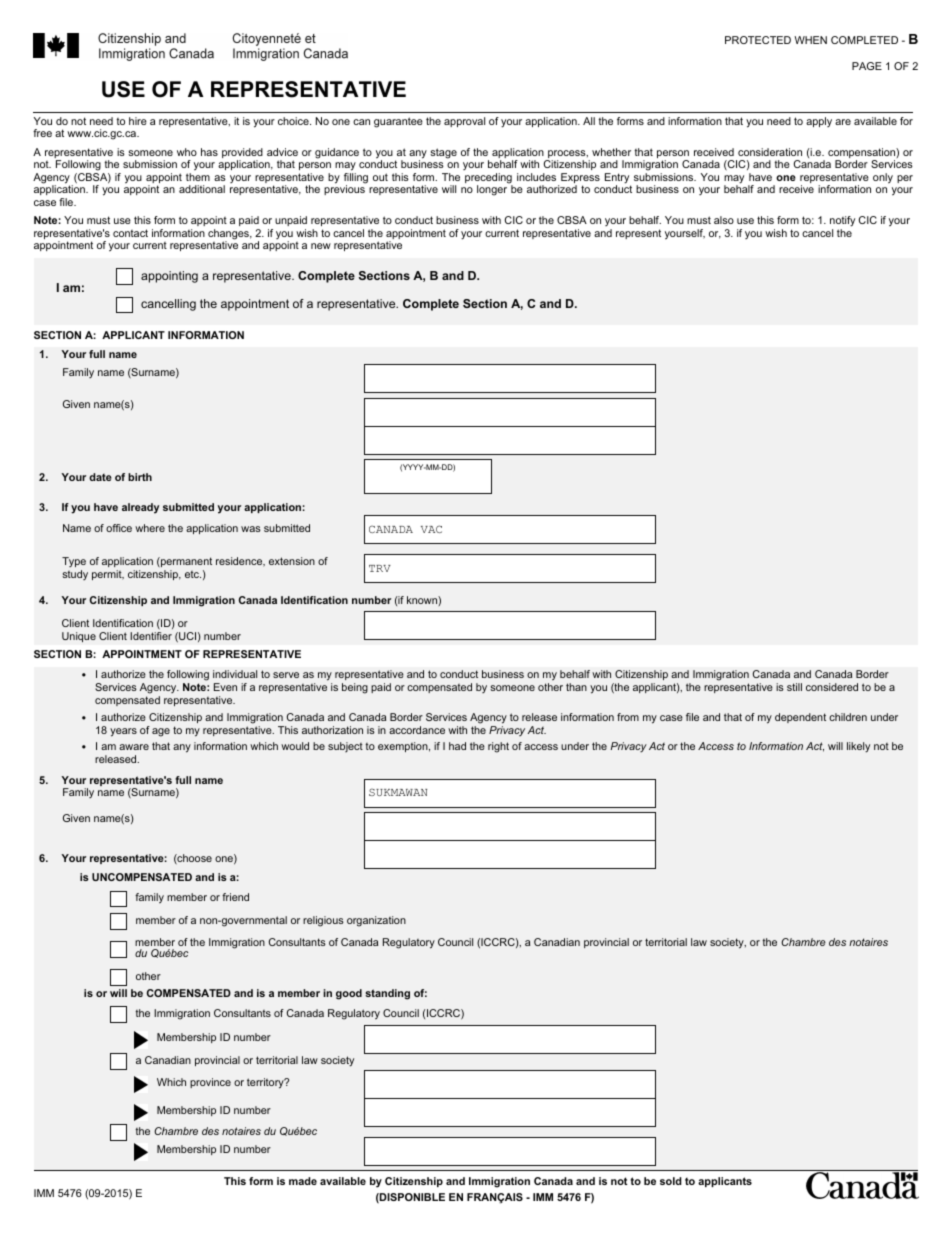 This screenshot has height=1233, width=952. I want to click on likely, so click(858, 747).
